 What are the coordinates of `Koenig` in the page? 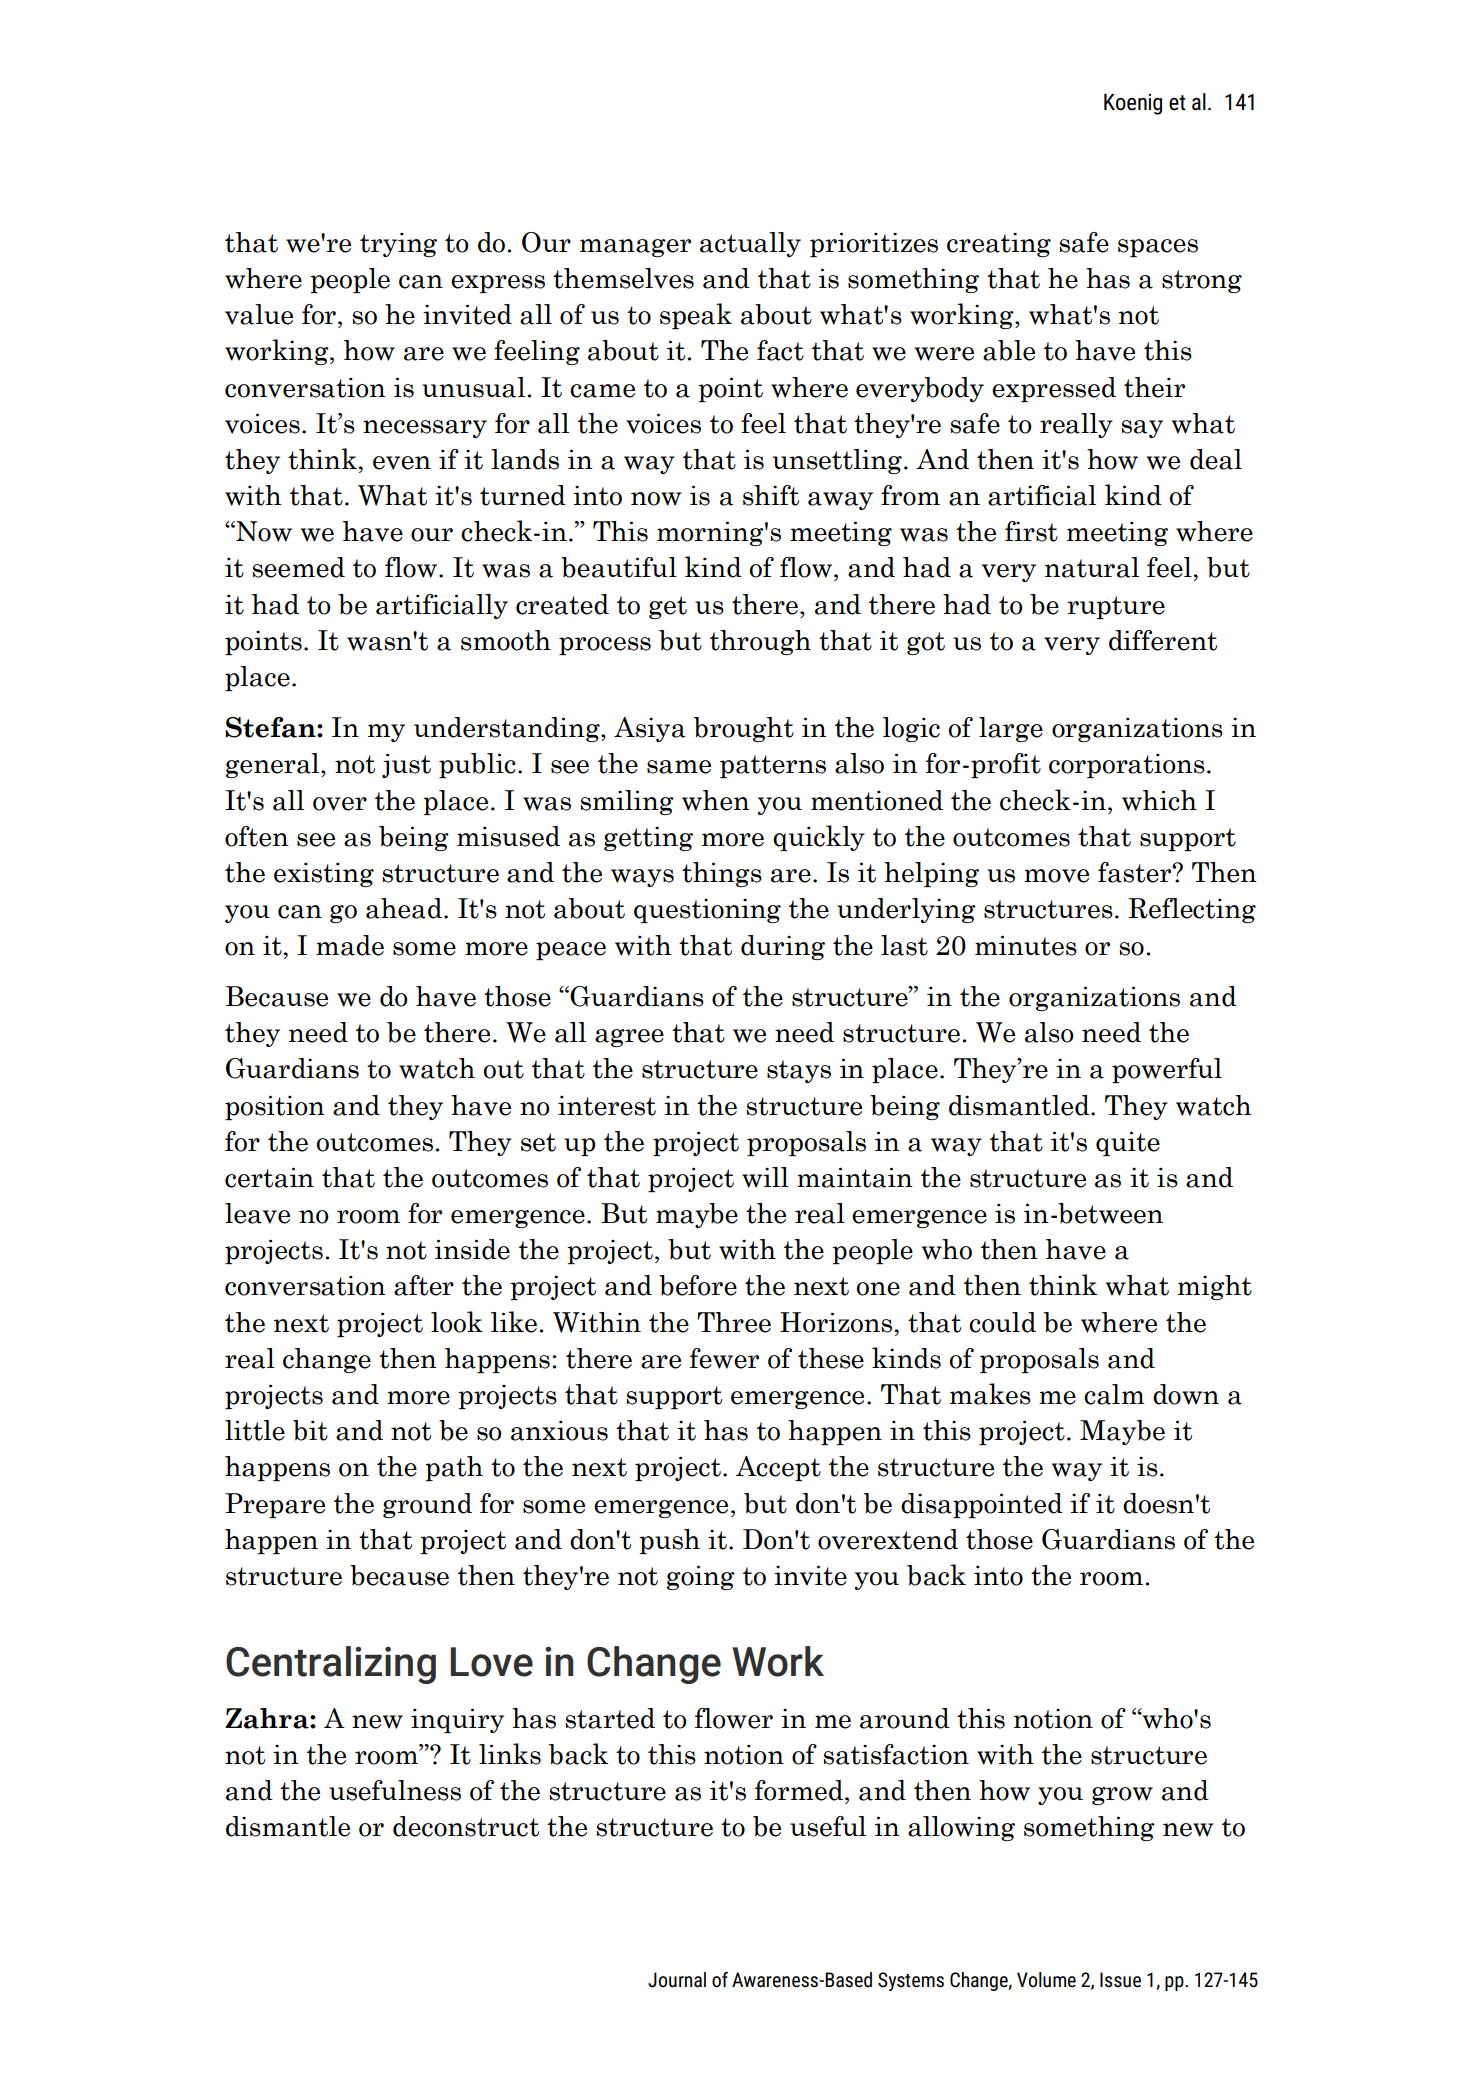 It's located at (1133, 104).
